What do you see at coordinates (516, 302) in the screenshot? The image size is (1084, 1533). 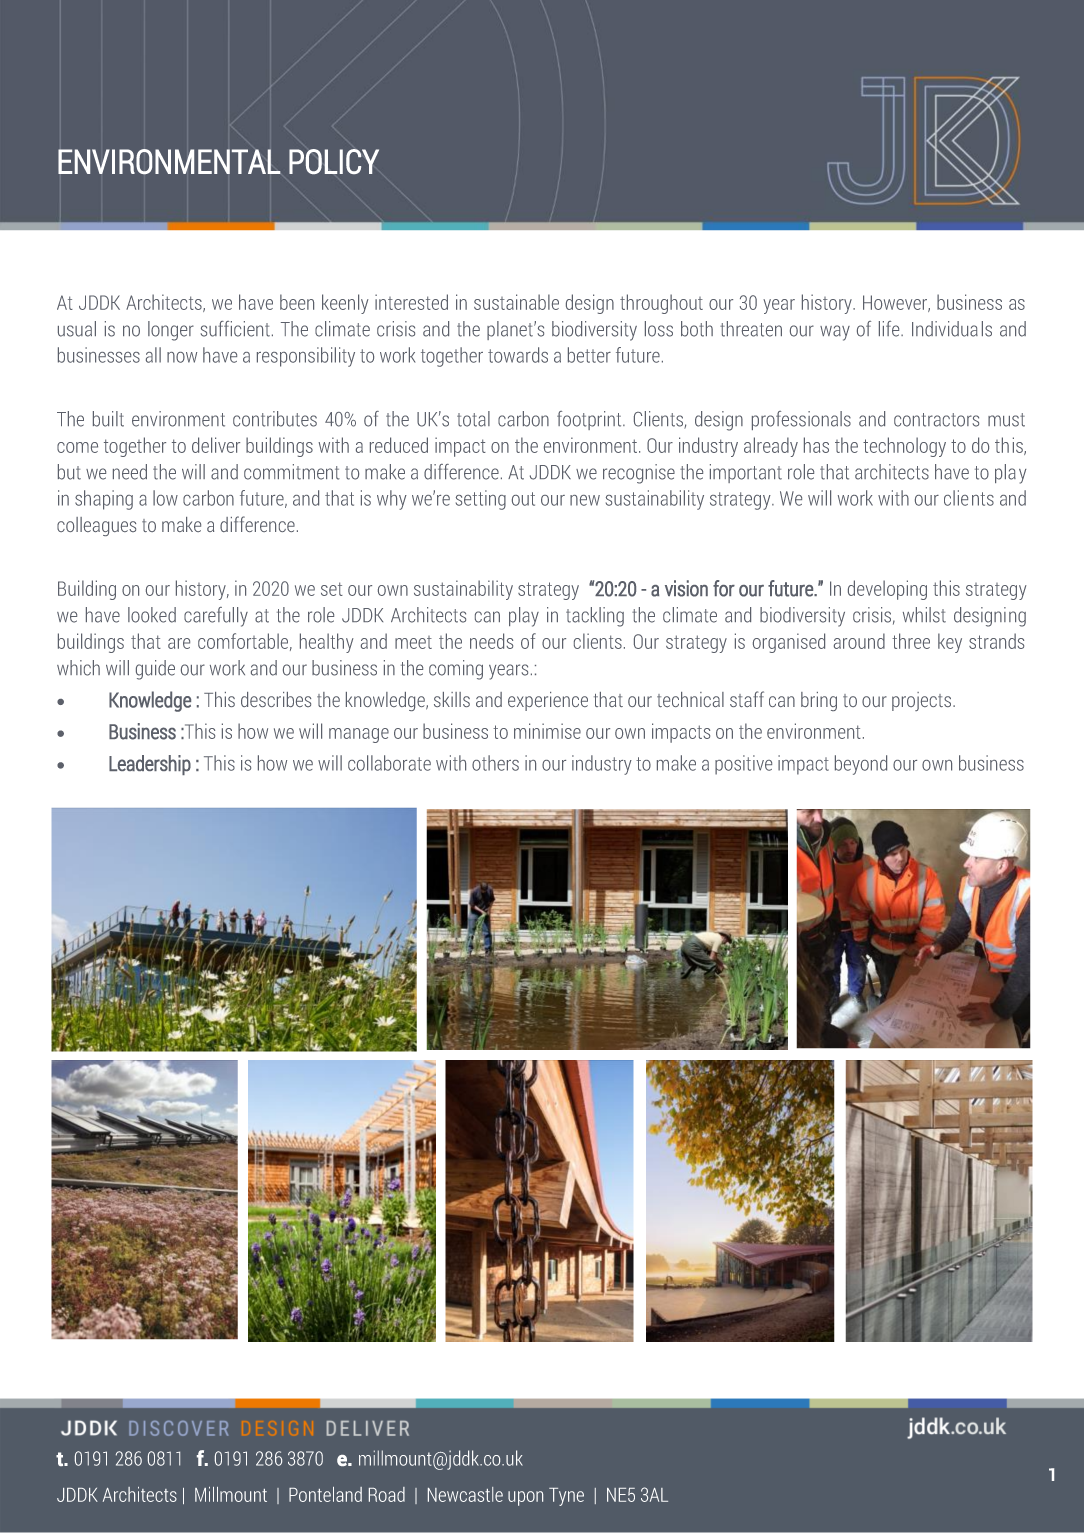 I see `sustainable` at bounding box center [516, 302].
